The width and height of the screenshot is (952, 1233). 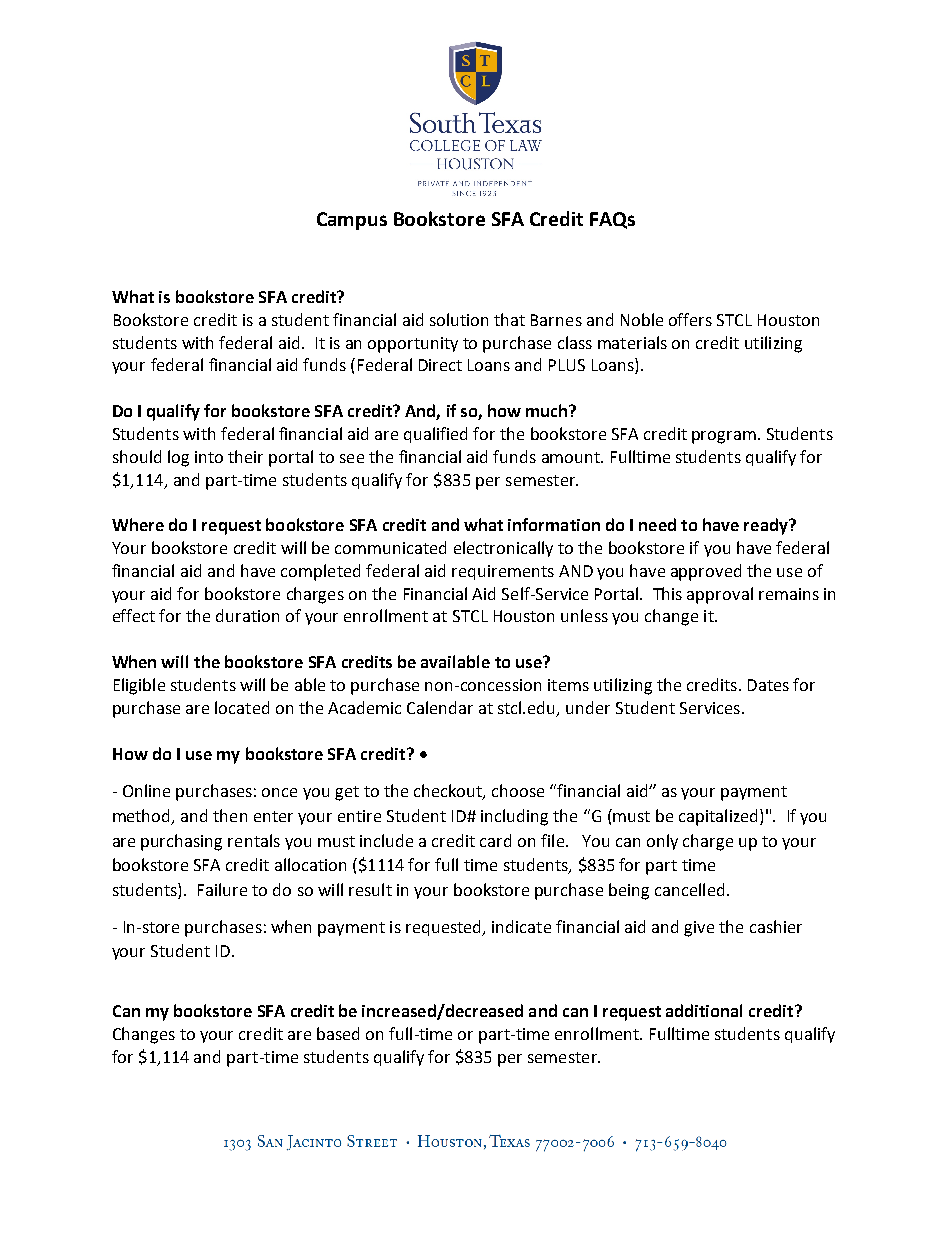 What do you see at coordinates (181, 842) in the screenshot?
I see `purchasing` at bounding box center [181, 842].
